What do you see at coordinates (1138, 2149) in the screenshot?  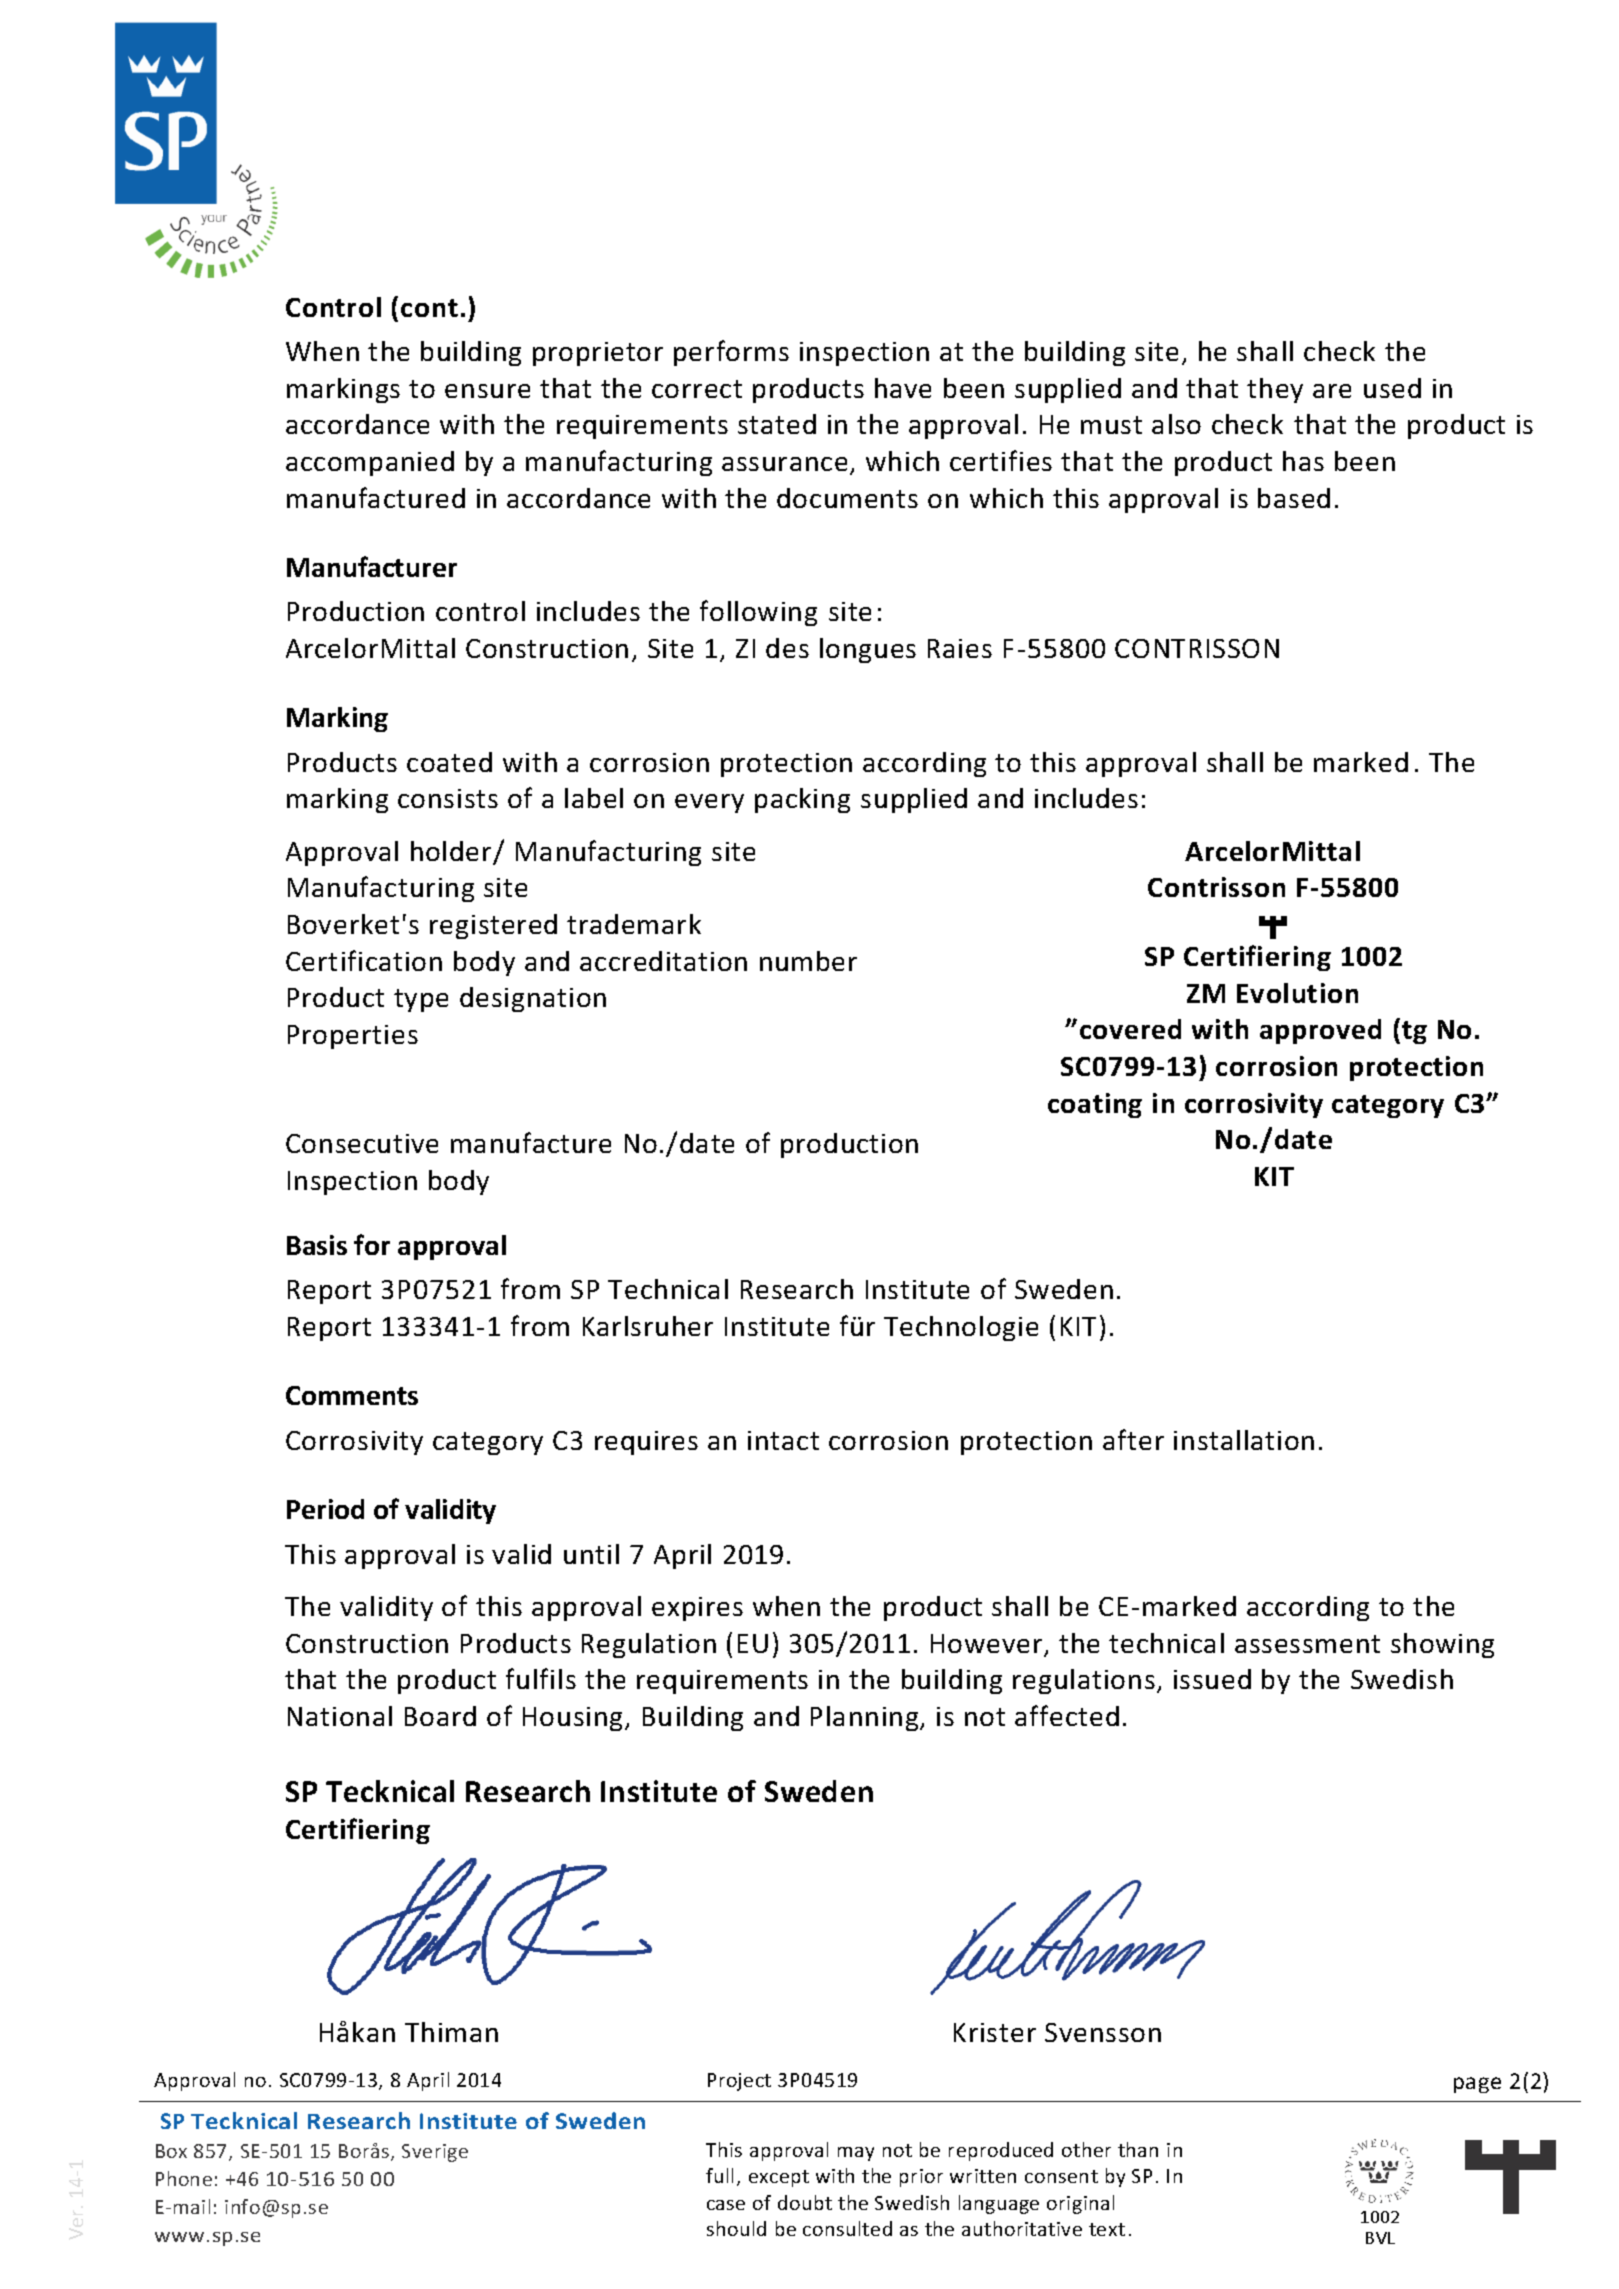 I see `than` at bounding box center [1138, 2149].
